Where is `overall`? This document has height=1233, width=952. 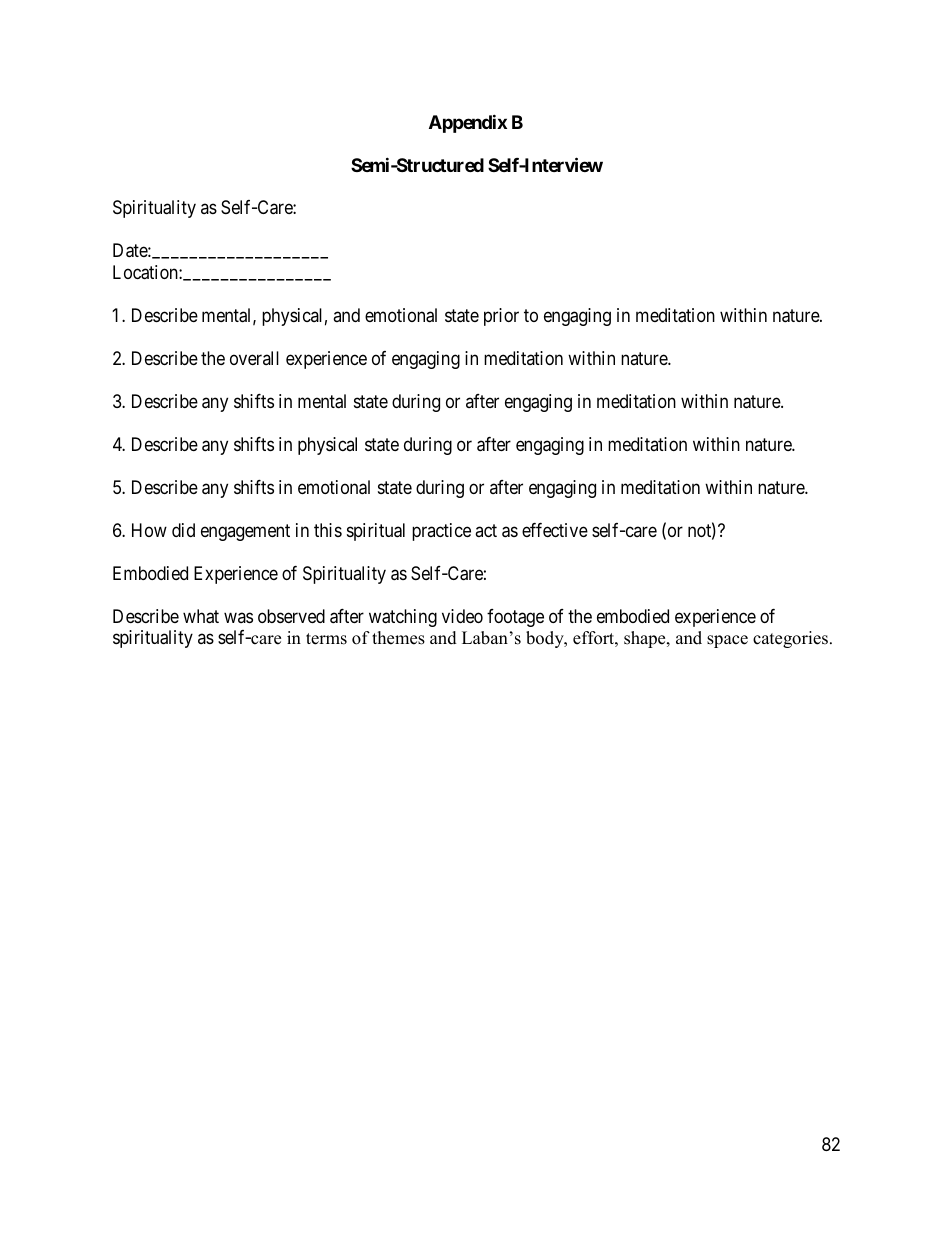 overall is located at coordinates (254, 358).
